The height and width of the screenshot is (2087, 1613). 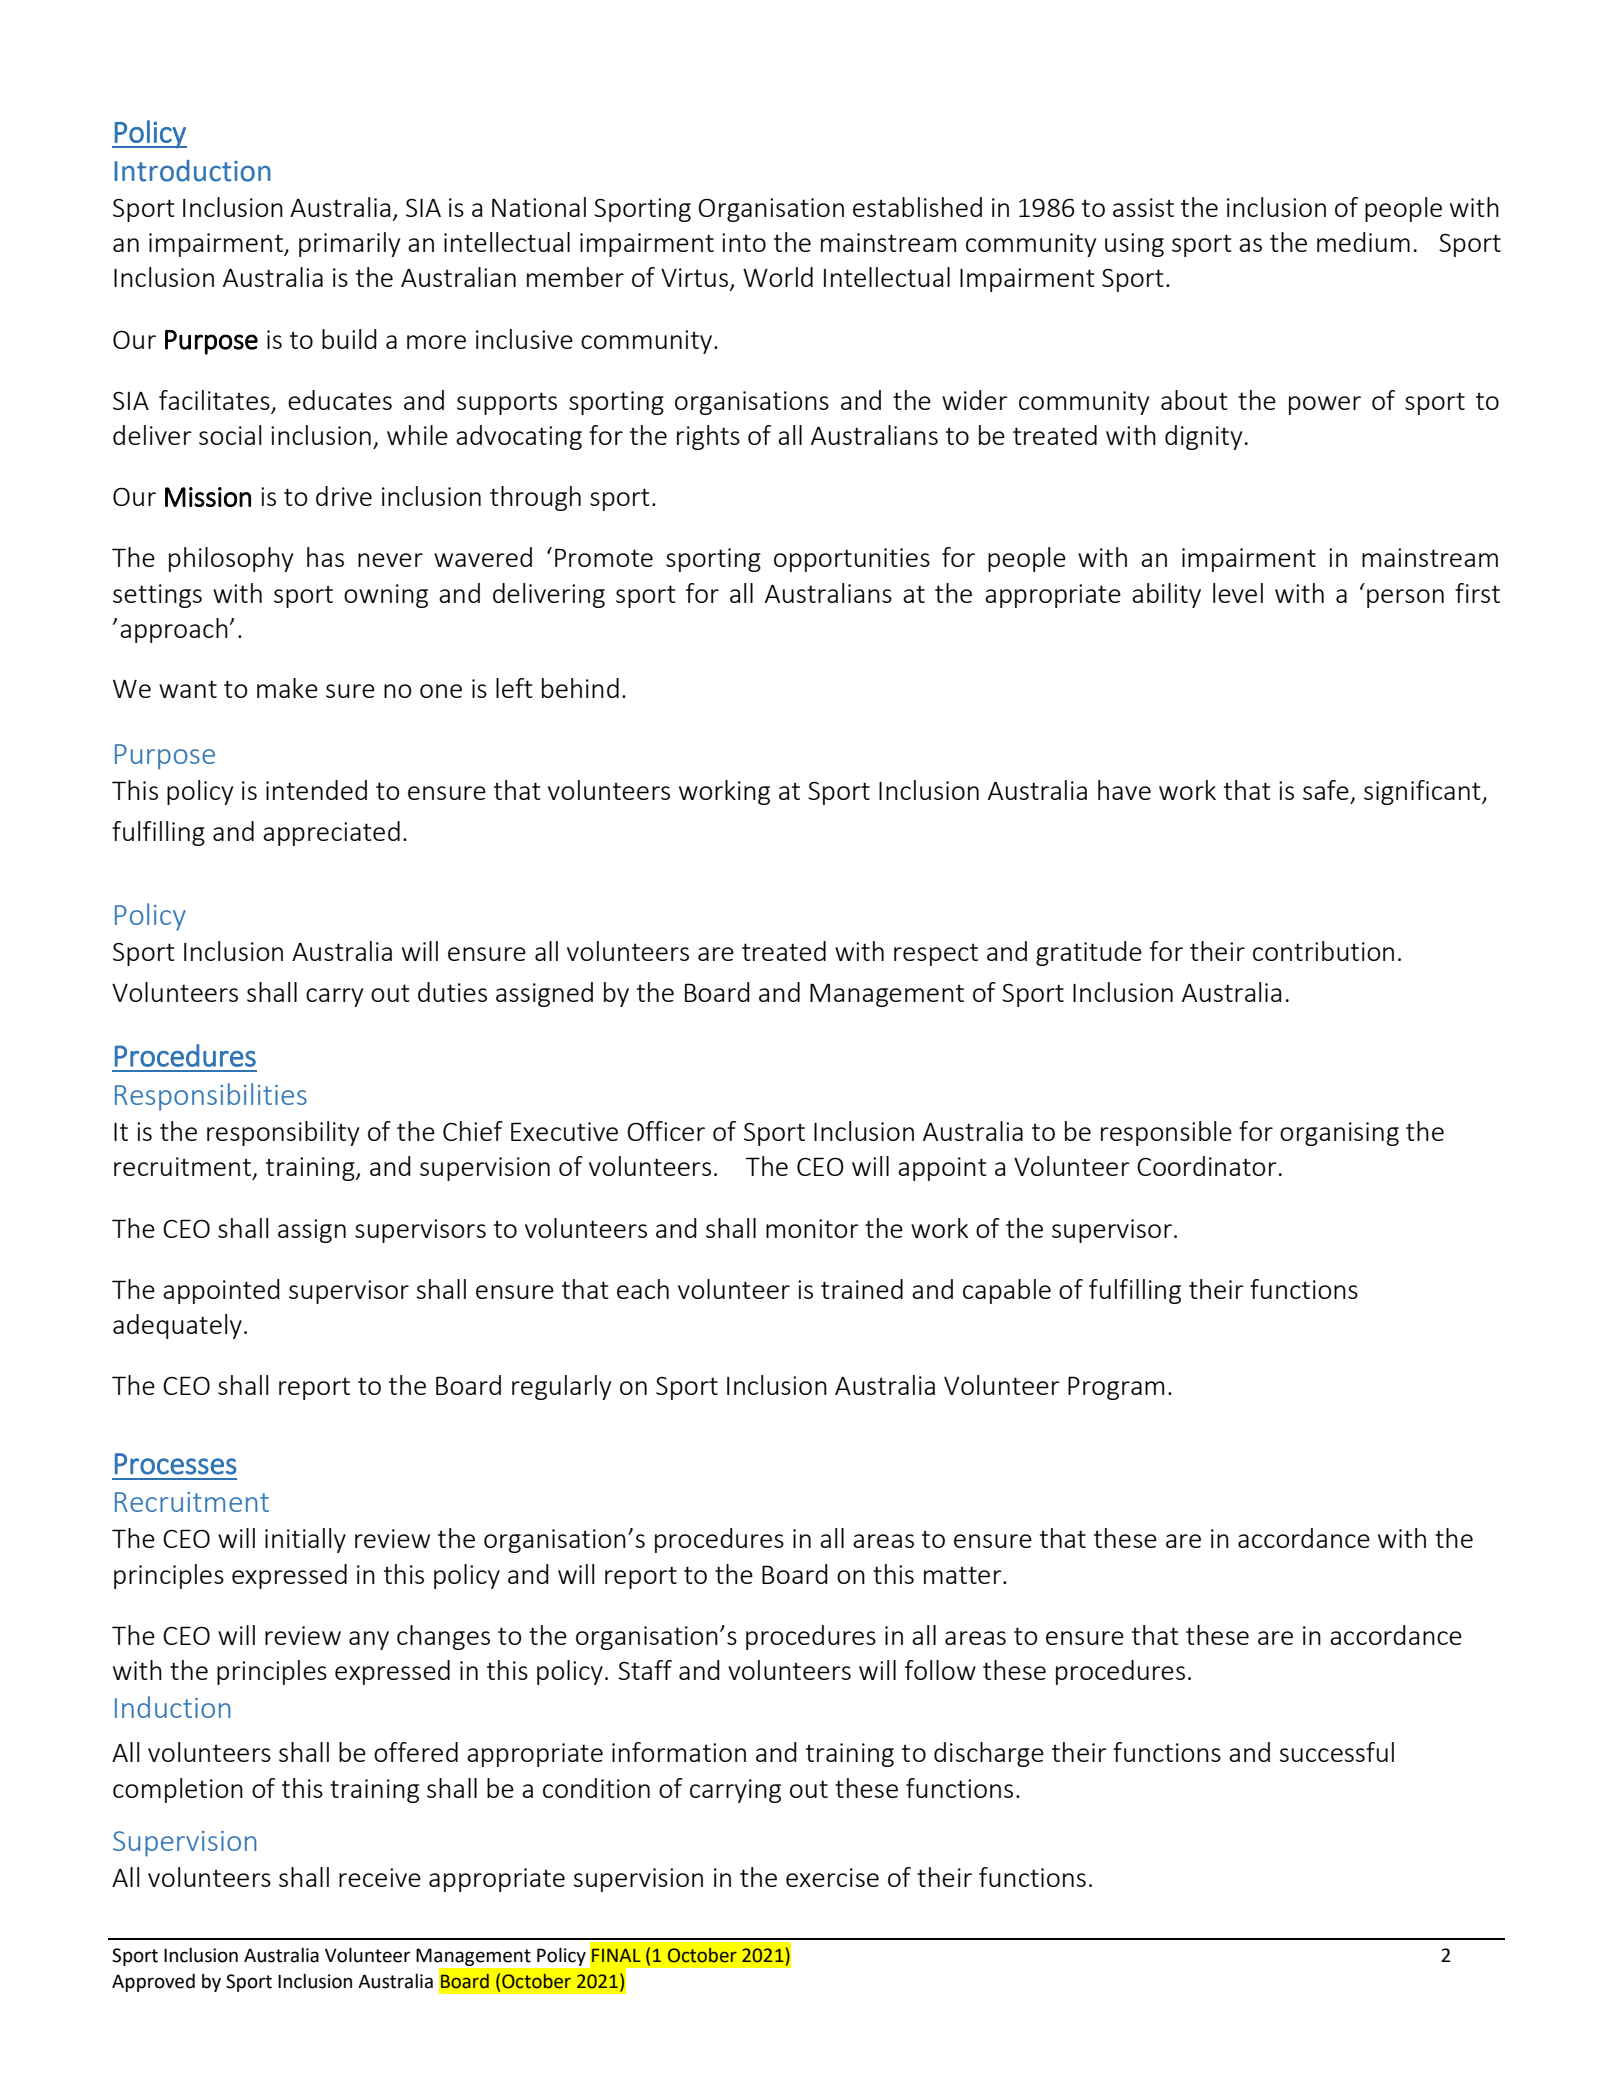 I want to click on Program, so click(x=1116, y=1388).
